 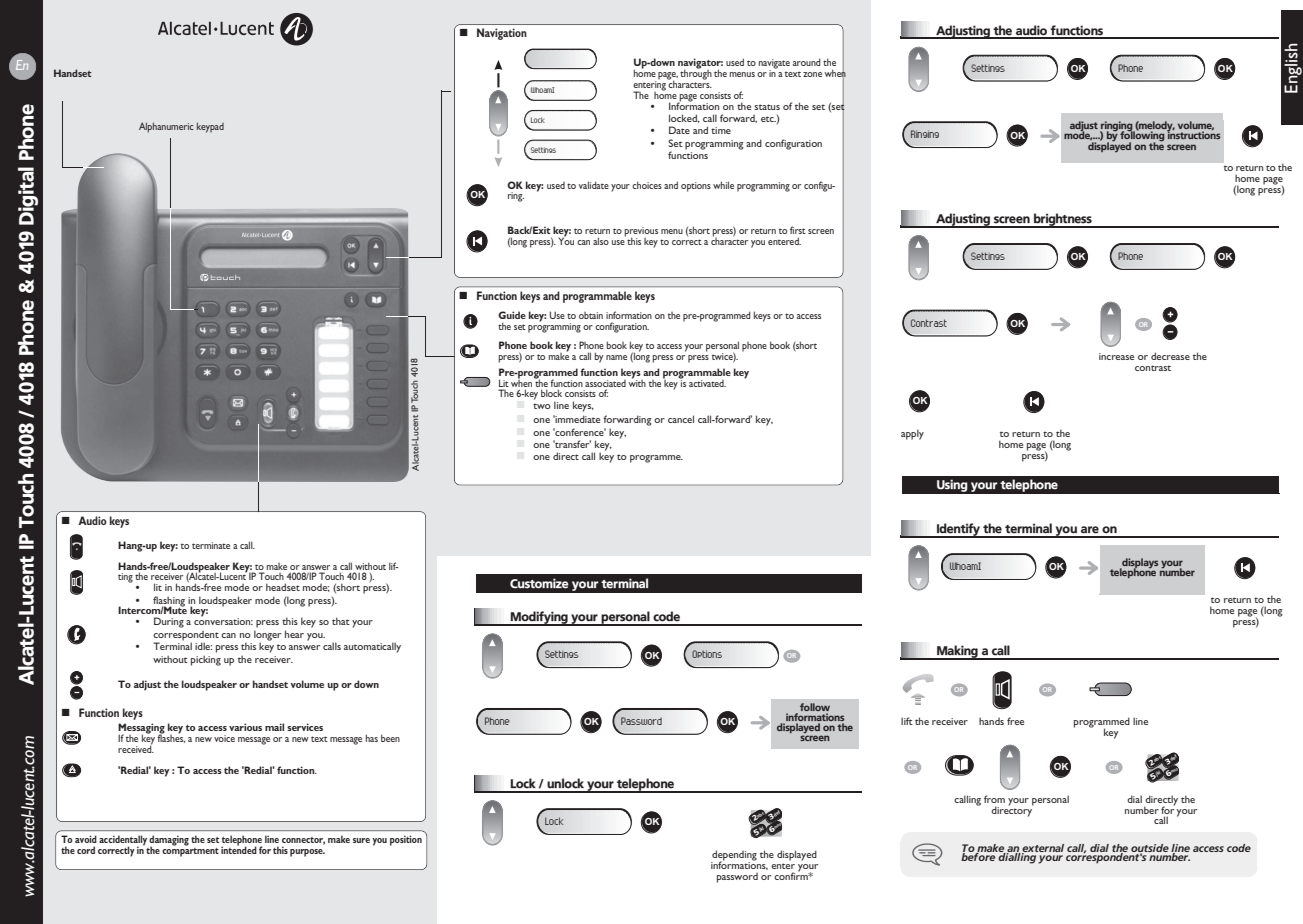 What do you see at coordinates (912, 434) in the document?
I see `apply` at bounding box center [912, 434].
